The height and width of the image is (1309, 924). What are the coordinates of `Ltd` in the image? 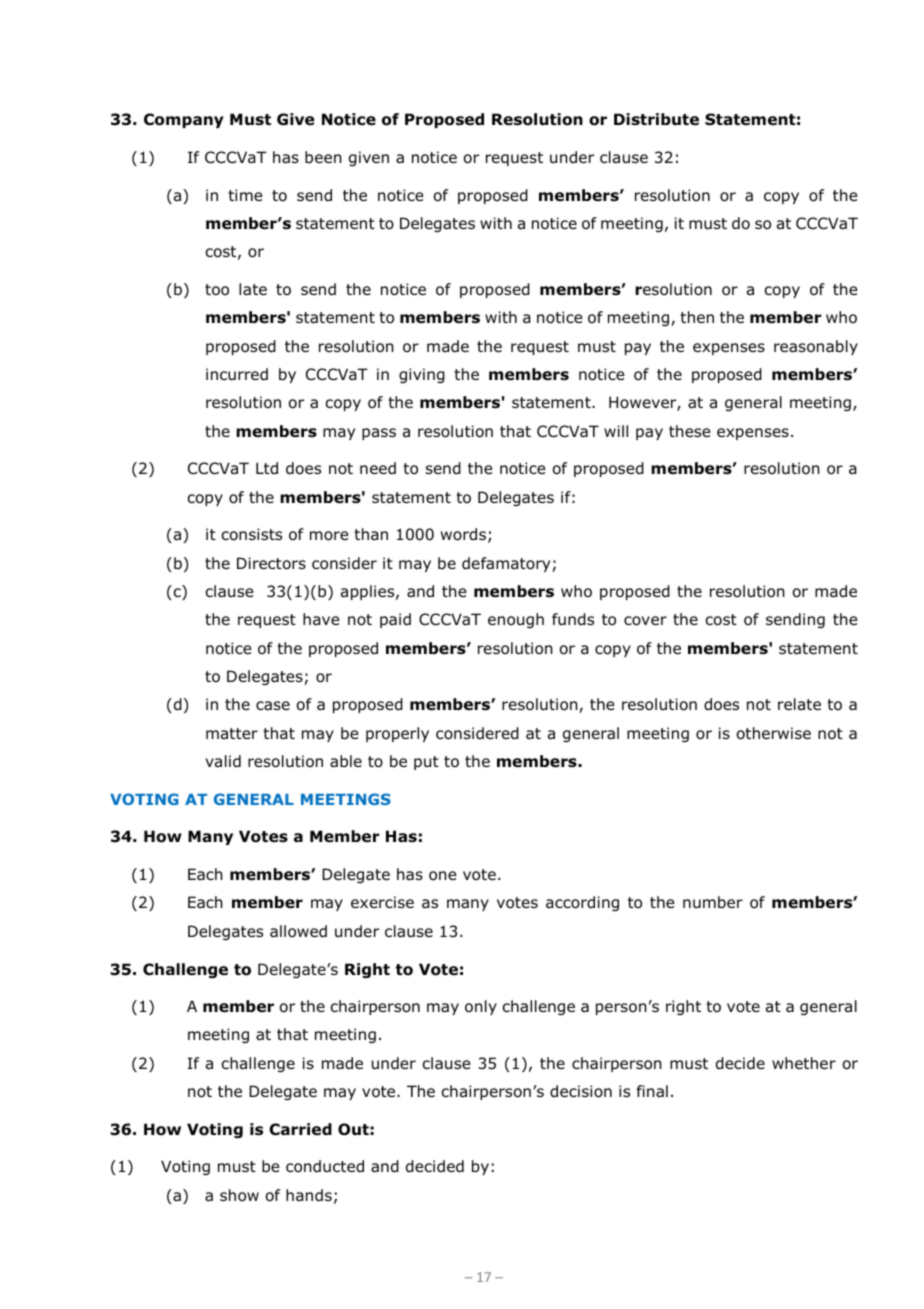 It's located at (267, 468).
